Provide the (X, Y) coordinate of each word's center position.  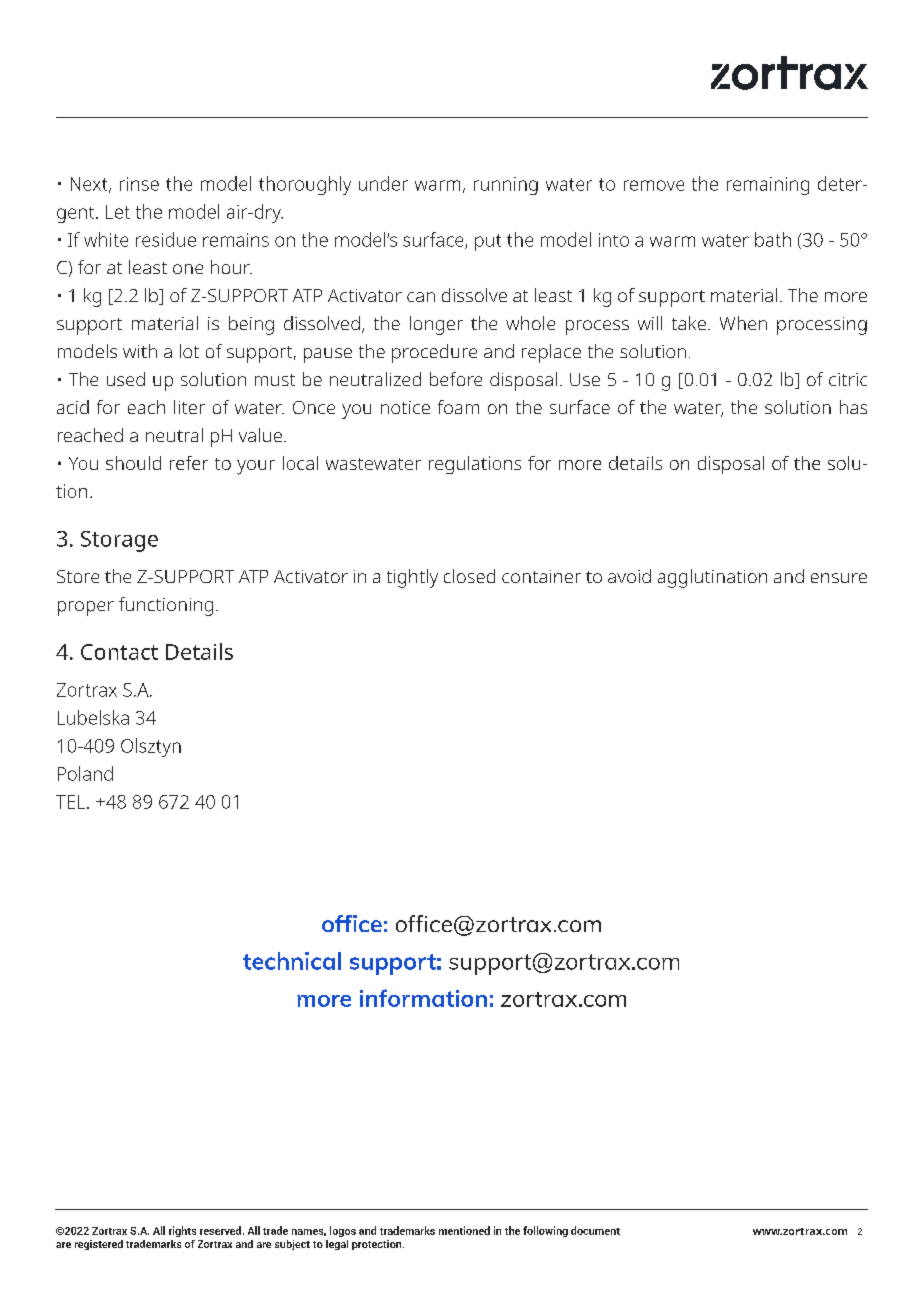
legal (337, 1245)
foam (458, 407)
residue (166, 239)
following (545, 1231)
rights (182, 1231)
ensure (839, 578)
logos (343, 1231)
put (488, 242)
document (595, 1230)
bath (773, 239)
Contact (119, 652)
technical (292, 961)
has (853, 407)
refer (189, 463)
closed (469, 576)
